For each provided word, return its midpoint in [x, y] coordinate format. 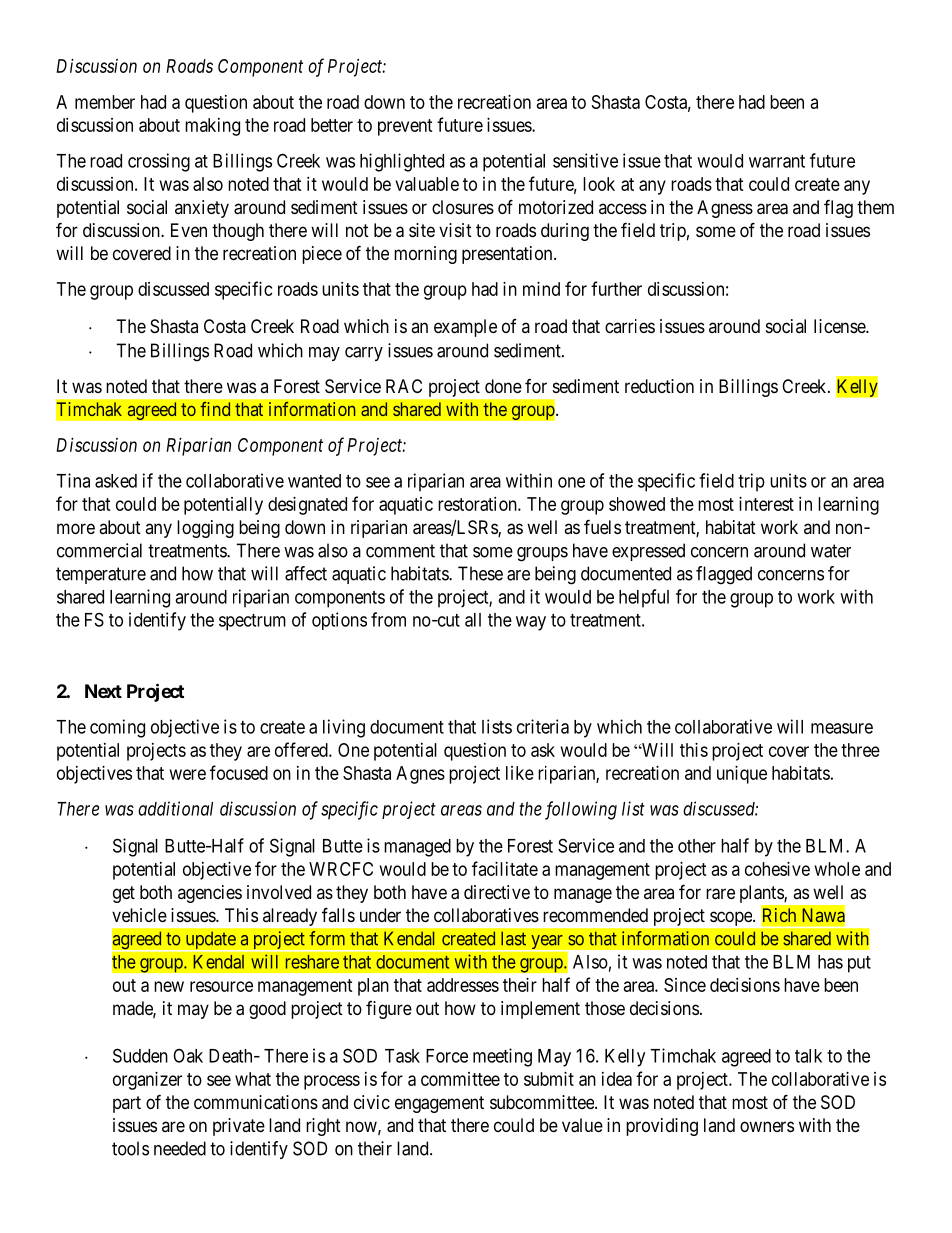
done [503, 386]
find [215, 409]
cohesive [777, 869]
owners [767, 1126]
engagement [439, 1104]
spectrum [252, 622]
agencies [210, 894]
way [531, 623]
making [212, 127]
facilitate [505, 868]
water [831, 551]
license [840, 326]
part [127, 1104]
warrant [777, 161]
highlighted [402, 162]
